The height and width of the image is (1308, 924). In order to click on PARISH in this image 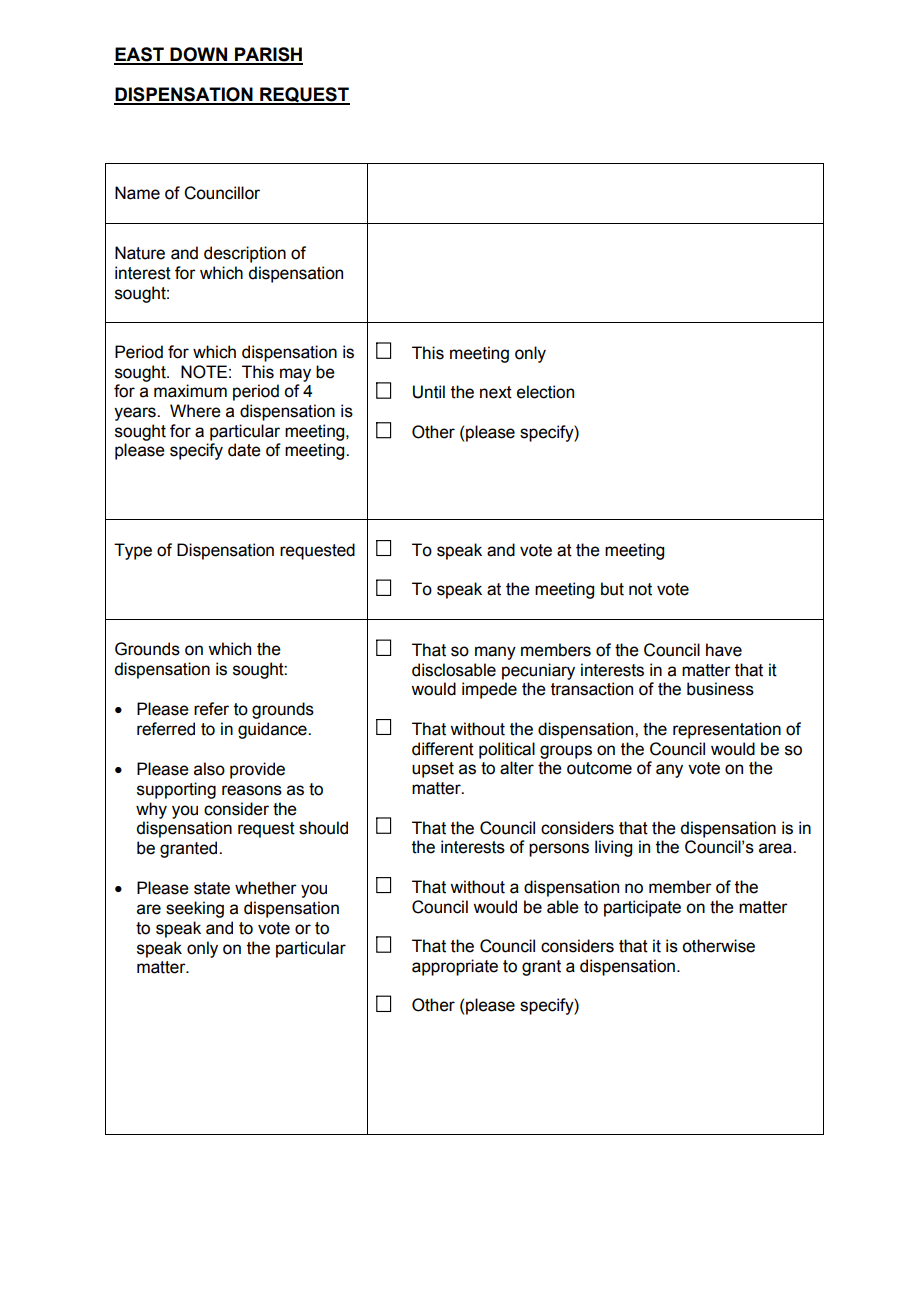, I will do `click(268, 55)`.
